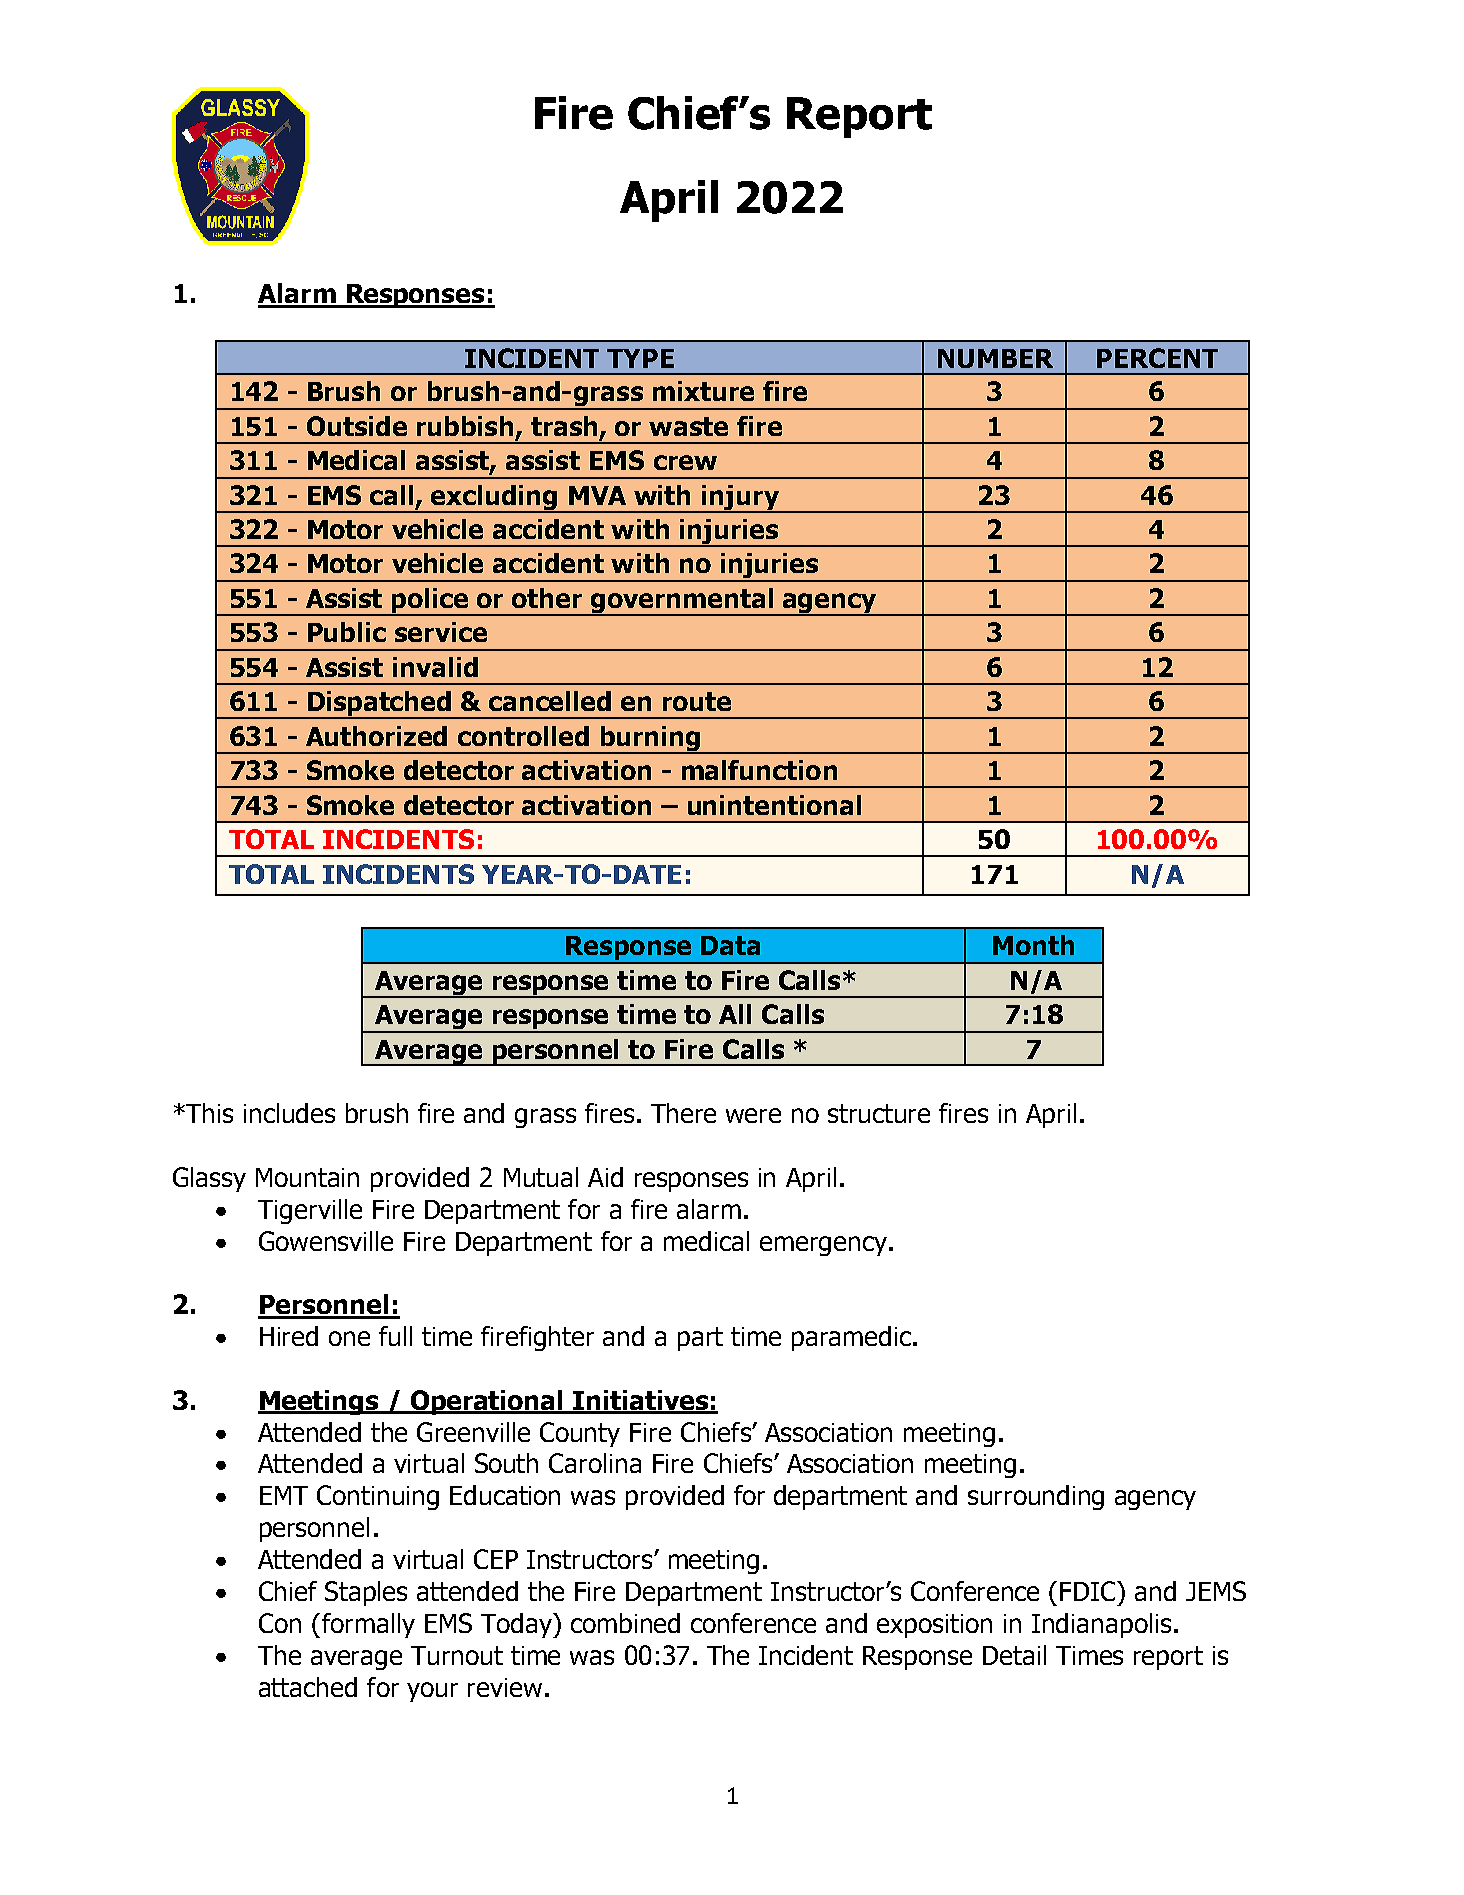 The height and width of the screenshot is (1895, 1464). I want to click on structure, so click(879, 1113).
